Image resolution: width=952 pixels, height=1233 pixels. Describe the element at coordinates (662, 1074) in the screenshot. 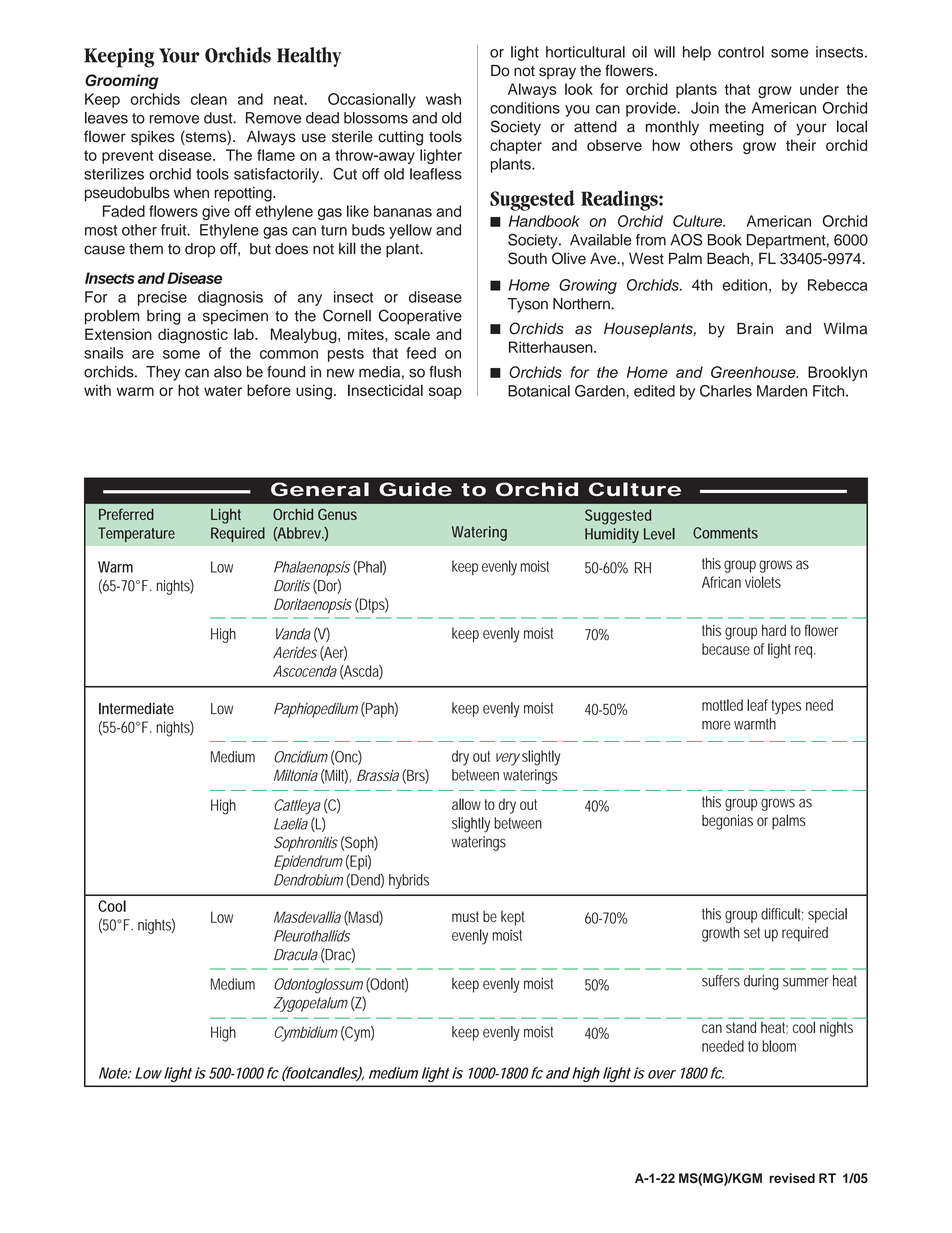

I see `over` at that location.
